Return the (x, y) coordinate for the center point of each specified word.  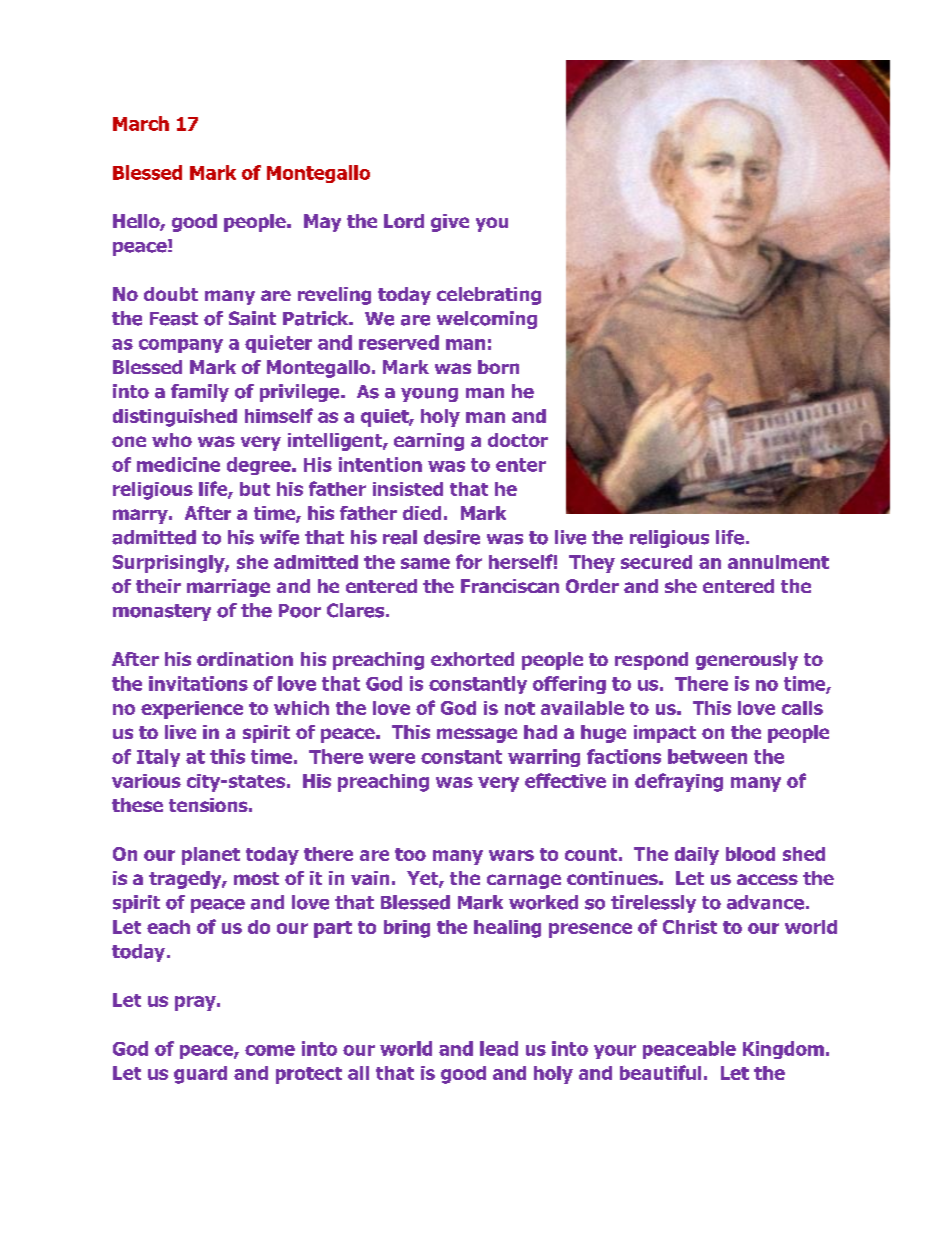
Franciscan (510, 586)
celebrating (489, 296)
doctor (518, 440)
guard (200, 1075)
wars (511, 855)
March (141, 123)
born (498, 367)
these (137, 805)
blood (750, 854)
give (450, 223)
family (200, 393)
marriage (228, 588)
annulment (778, 562)
